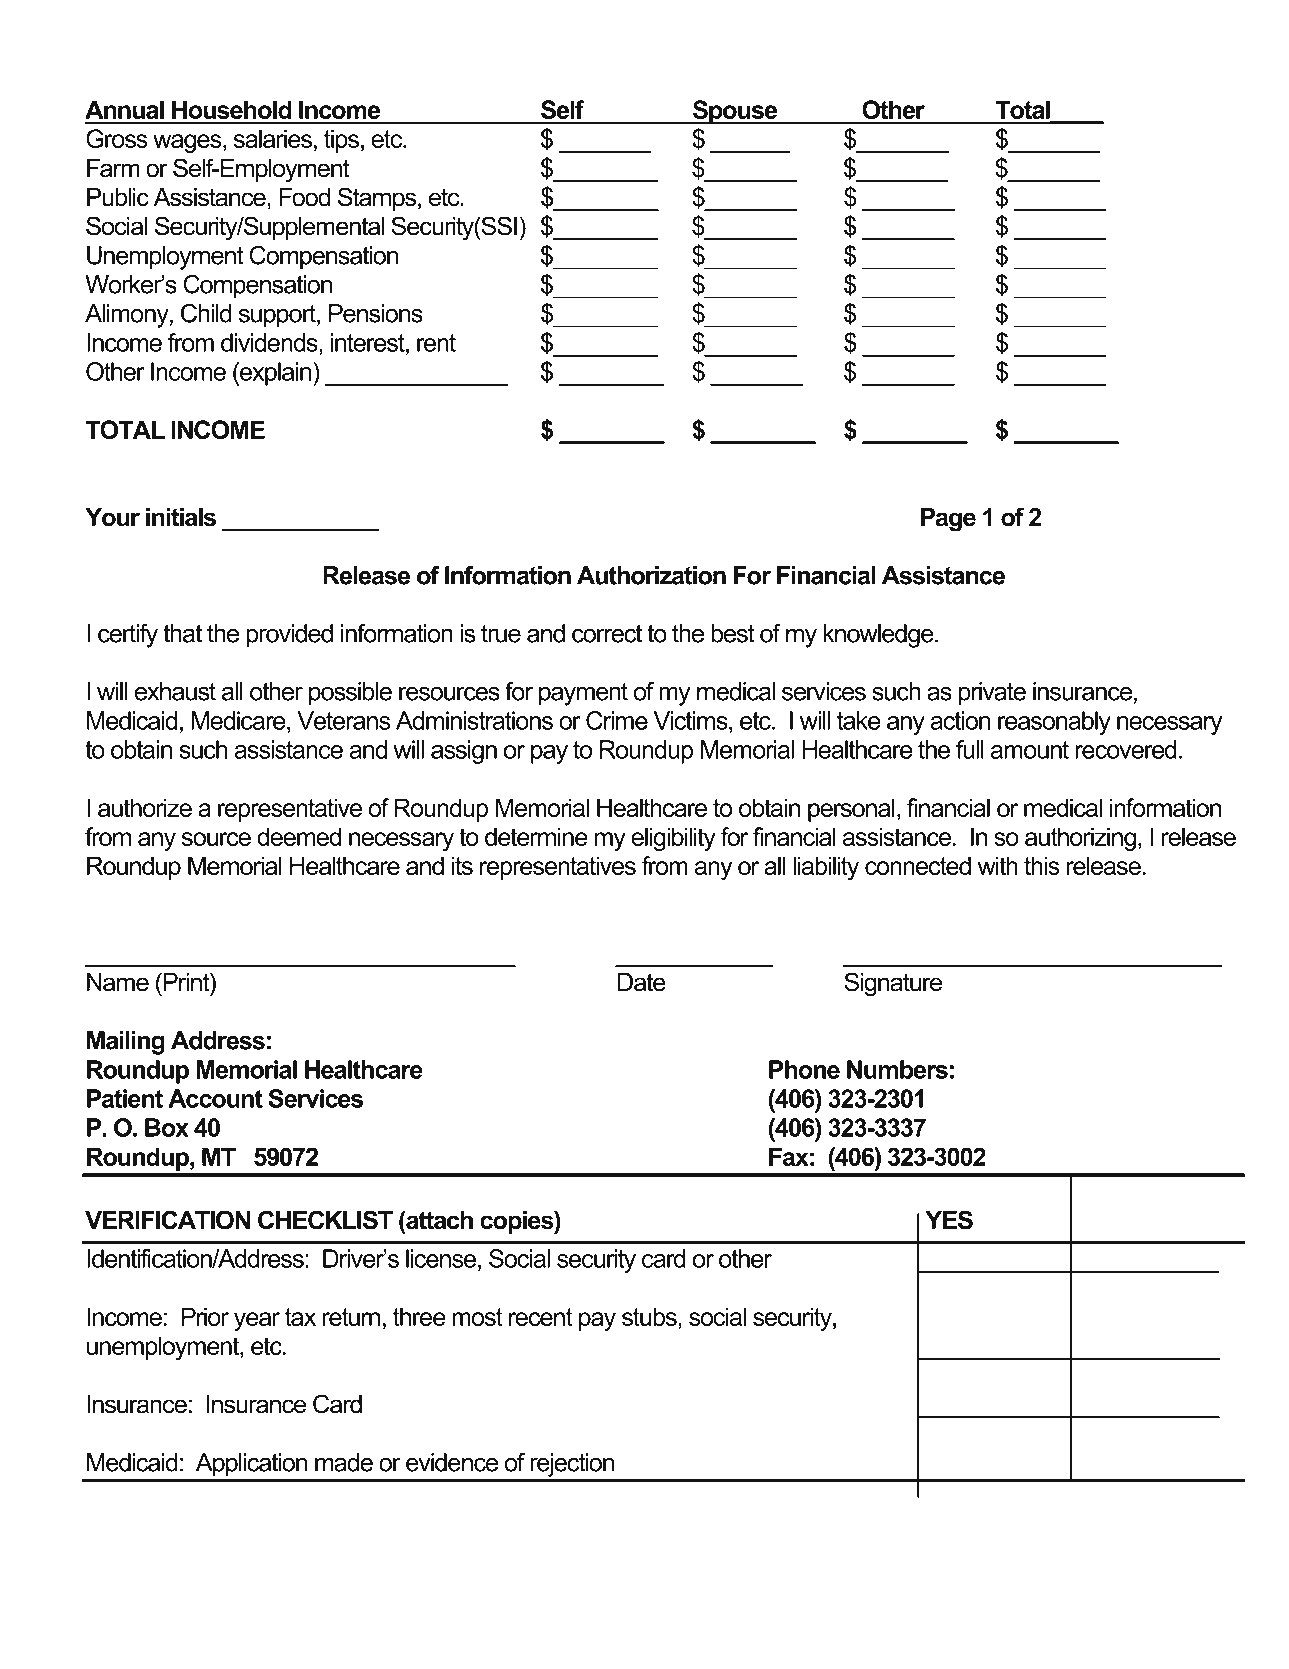 This screenshot has width=1289, height=1669. Describe the element at coordinates (949, 1220) in the screenshot. I see `YES` at that location.
